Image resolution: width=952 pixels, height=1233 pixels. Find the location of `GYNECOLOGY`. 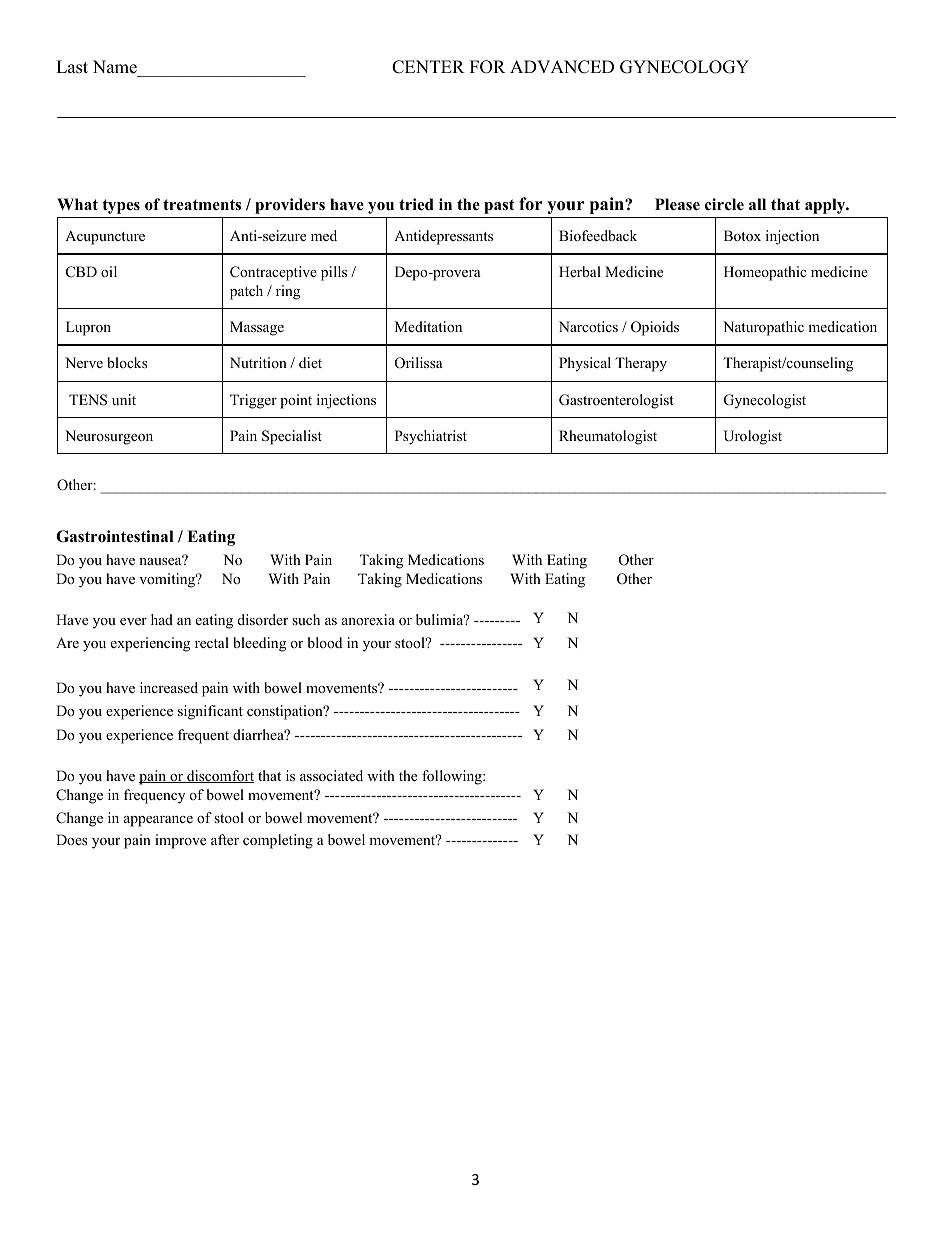

GYNECOLOGY is located at coordinates (684, 67).
